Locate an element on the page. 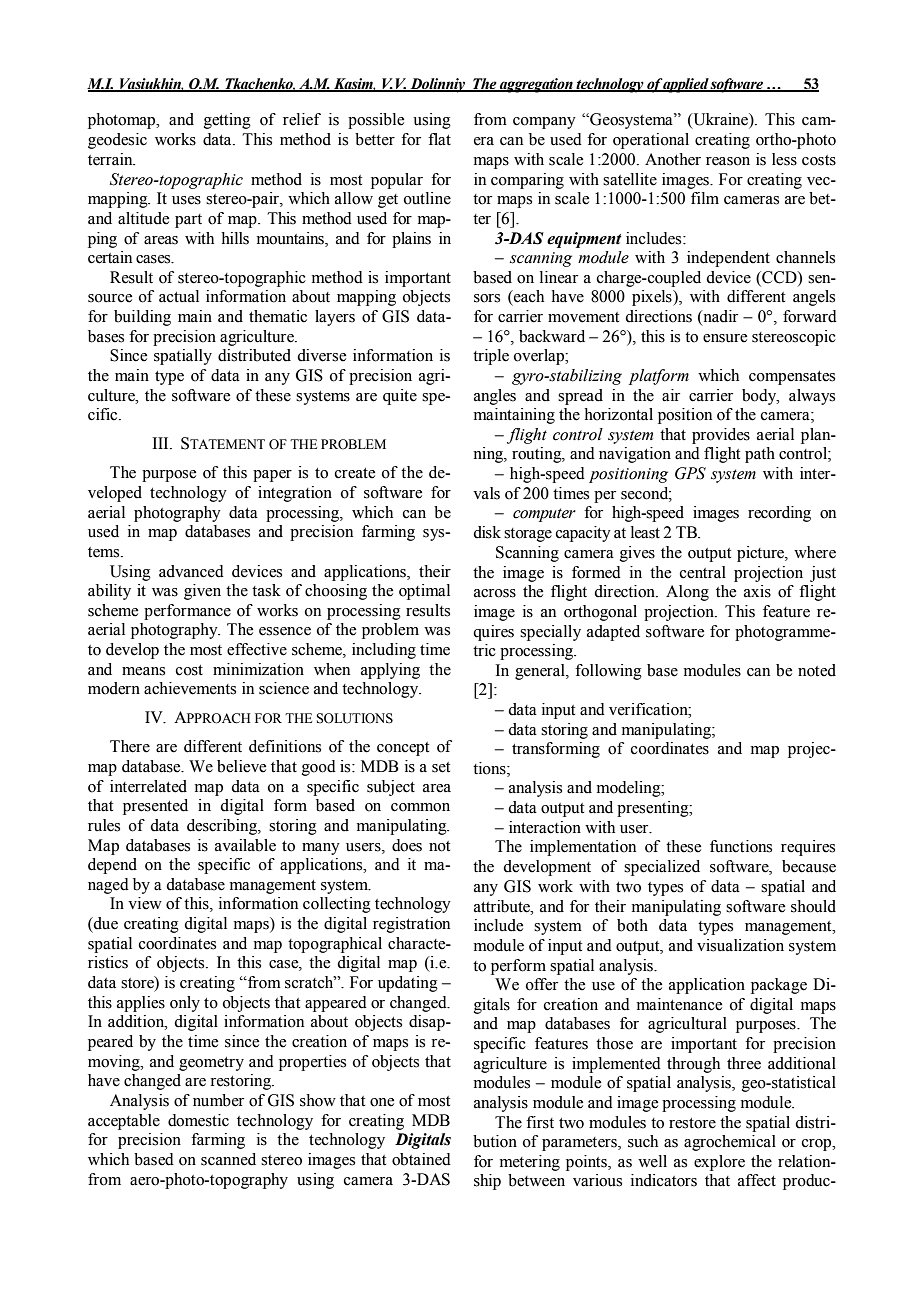  domestic is located at coordinates (198, 1120).
